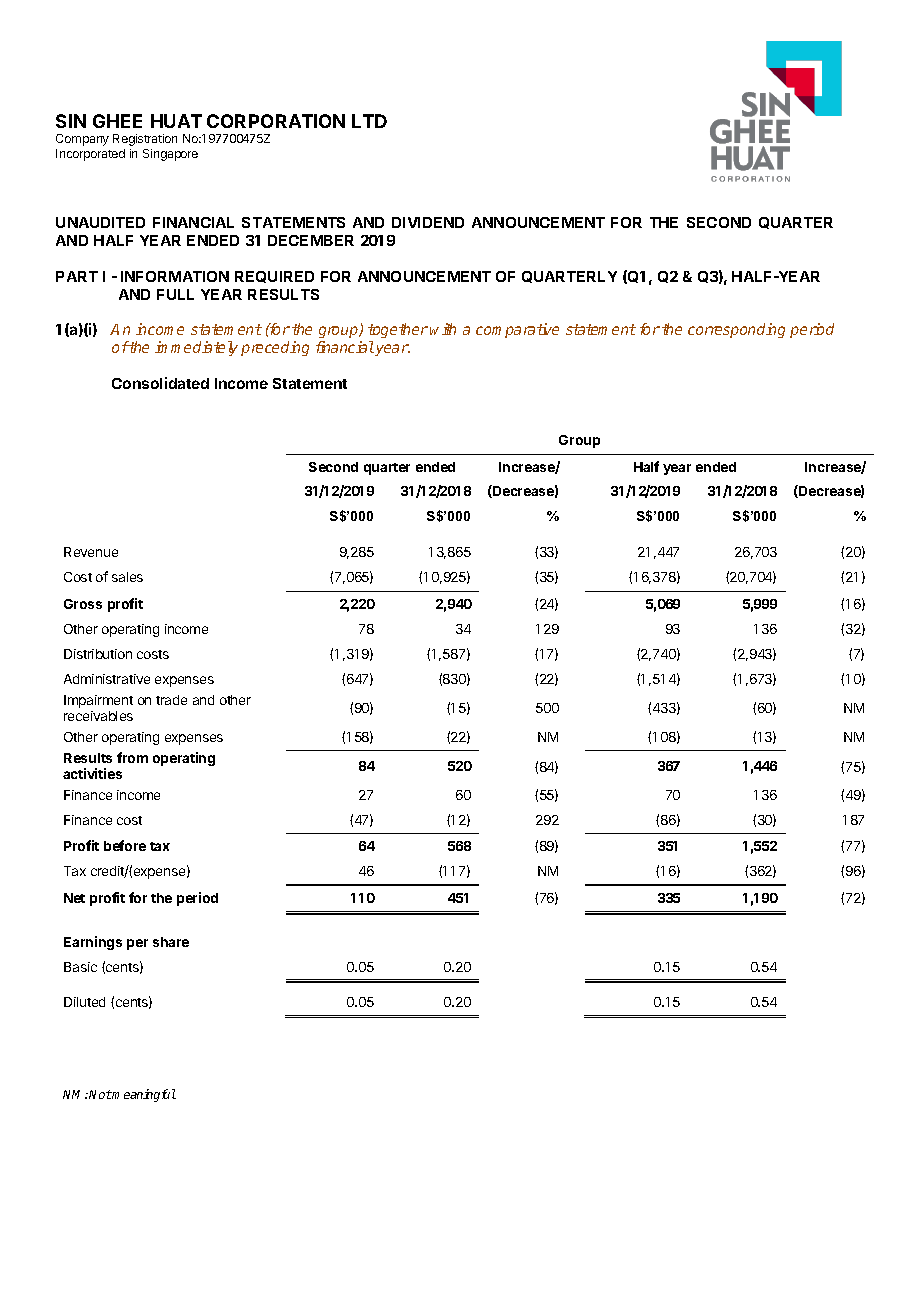  I want to click on corresponding, so click(736, 330).
